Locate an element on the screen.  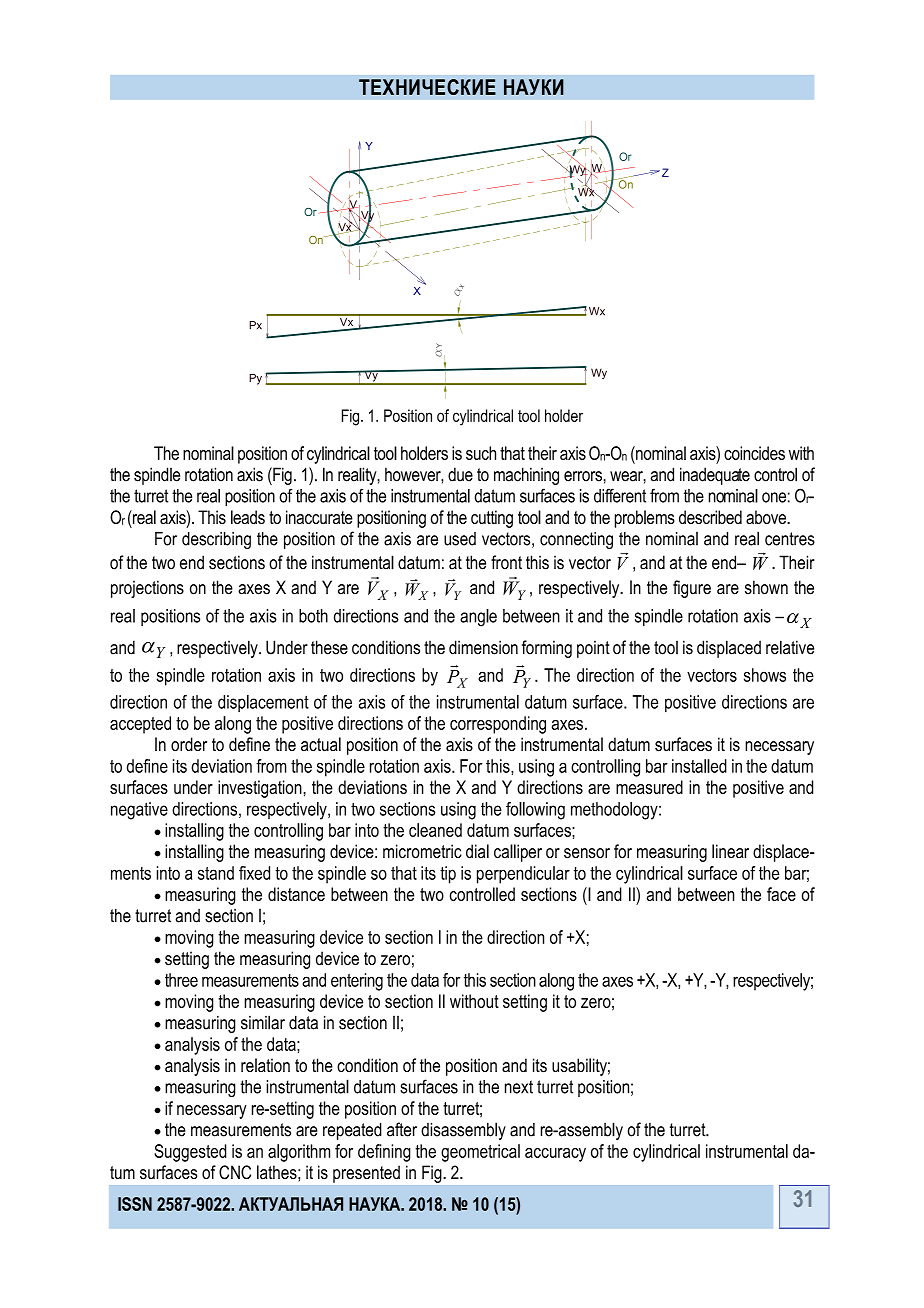
inadequate is located at coordinates (715, 476).
